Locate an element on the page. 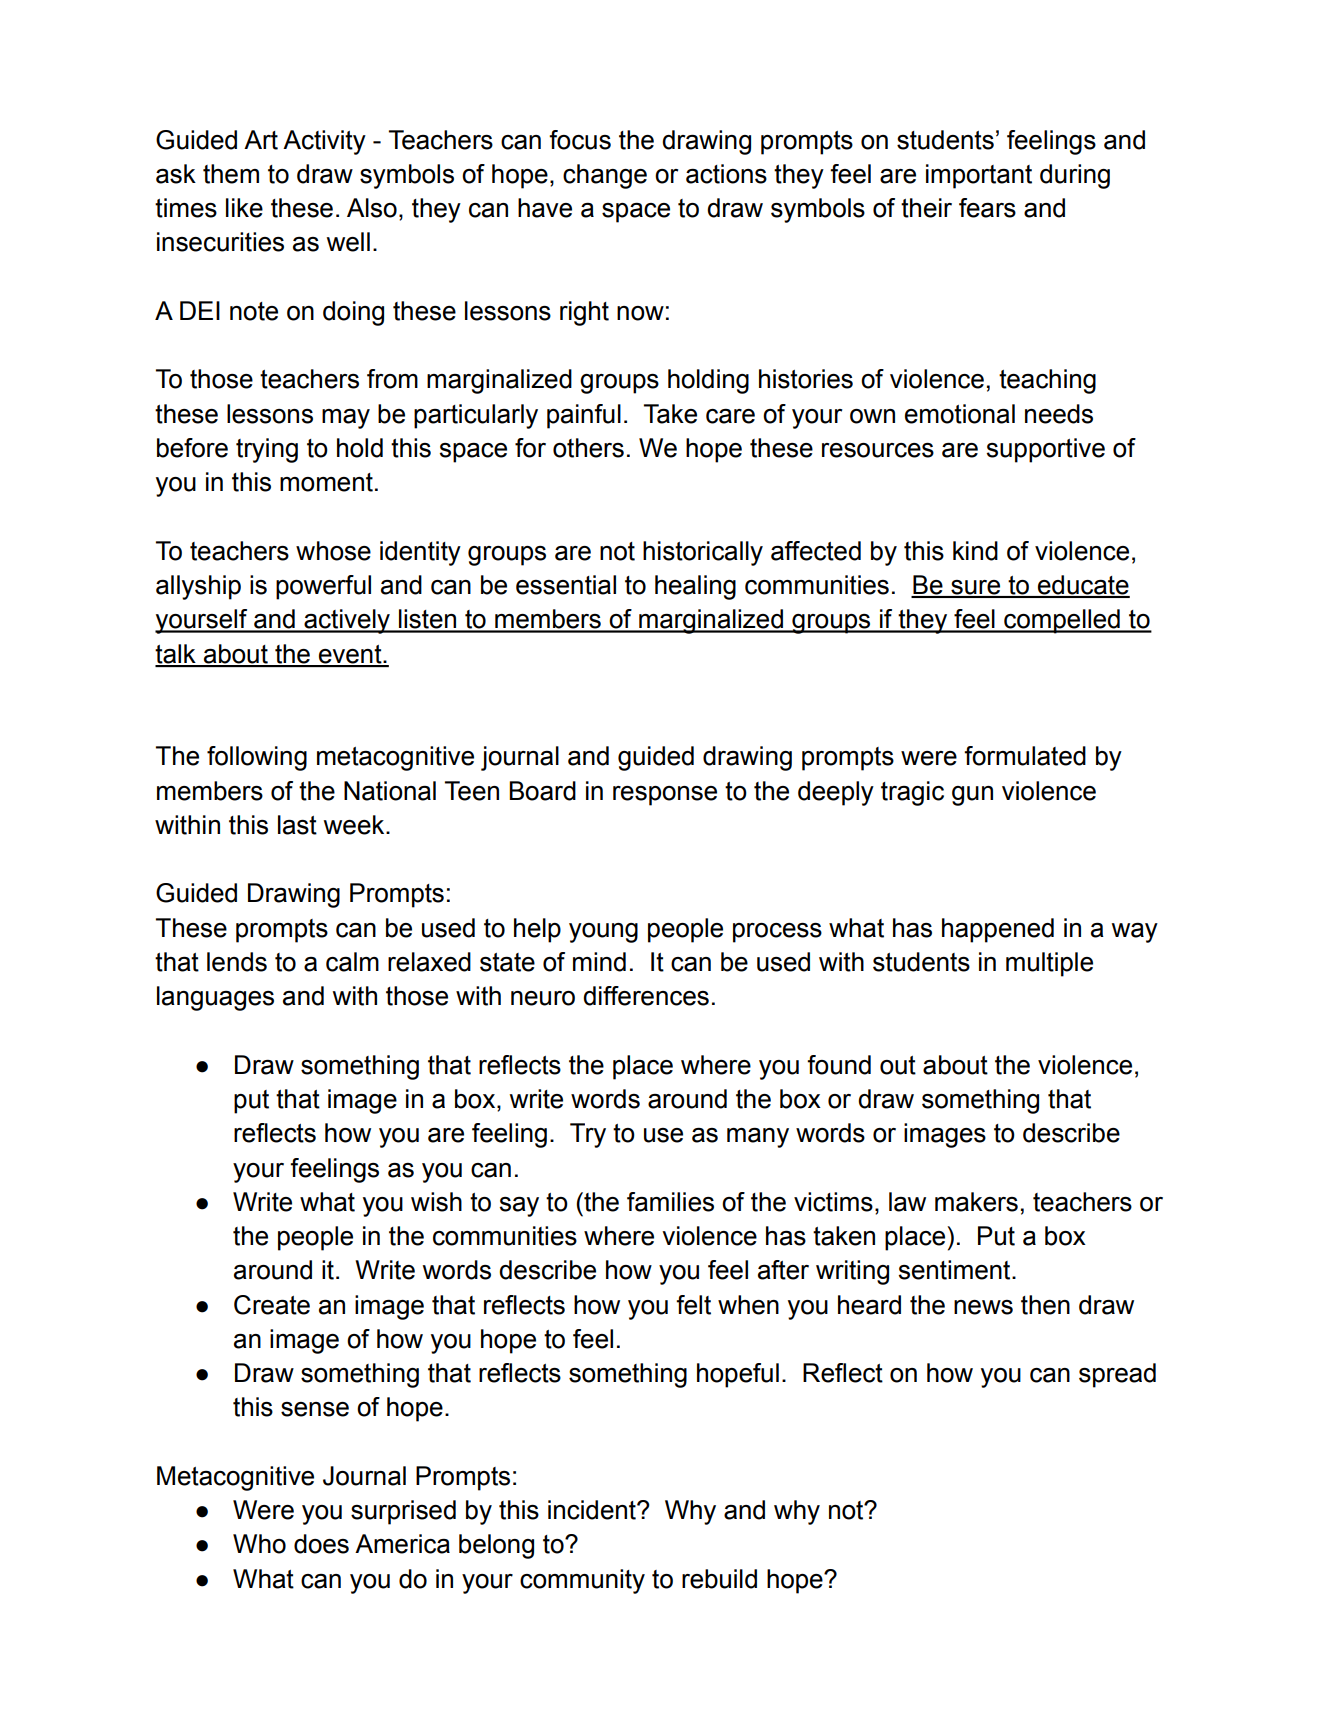  change is located at coordinates (605, 176).
